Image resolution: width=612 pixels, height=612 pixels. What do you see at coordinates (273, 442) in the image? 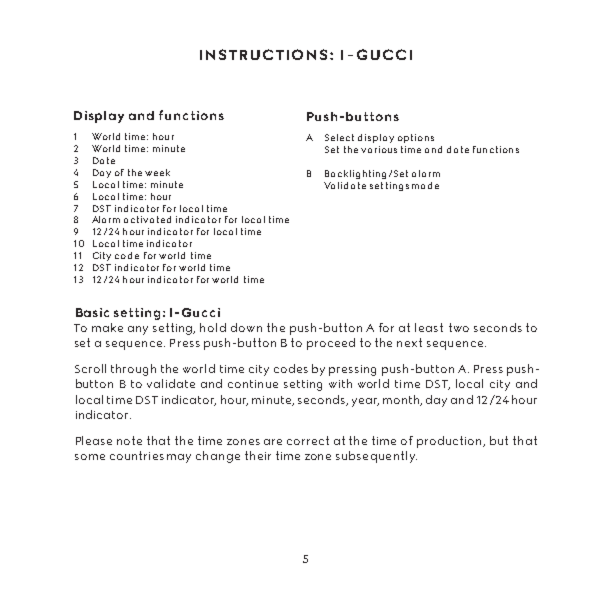
I see `are` at bounding box center [273, 442].
